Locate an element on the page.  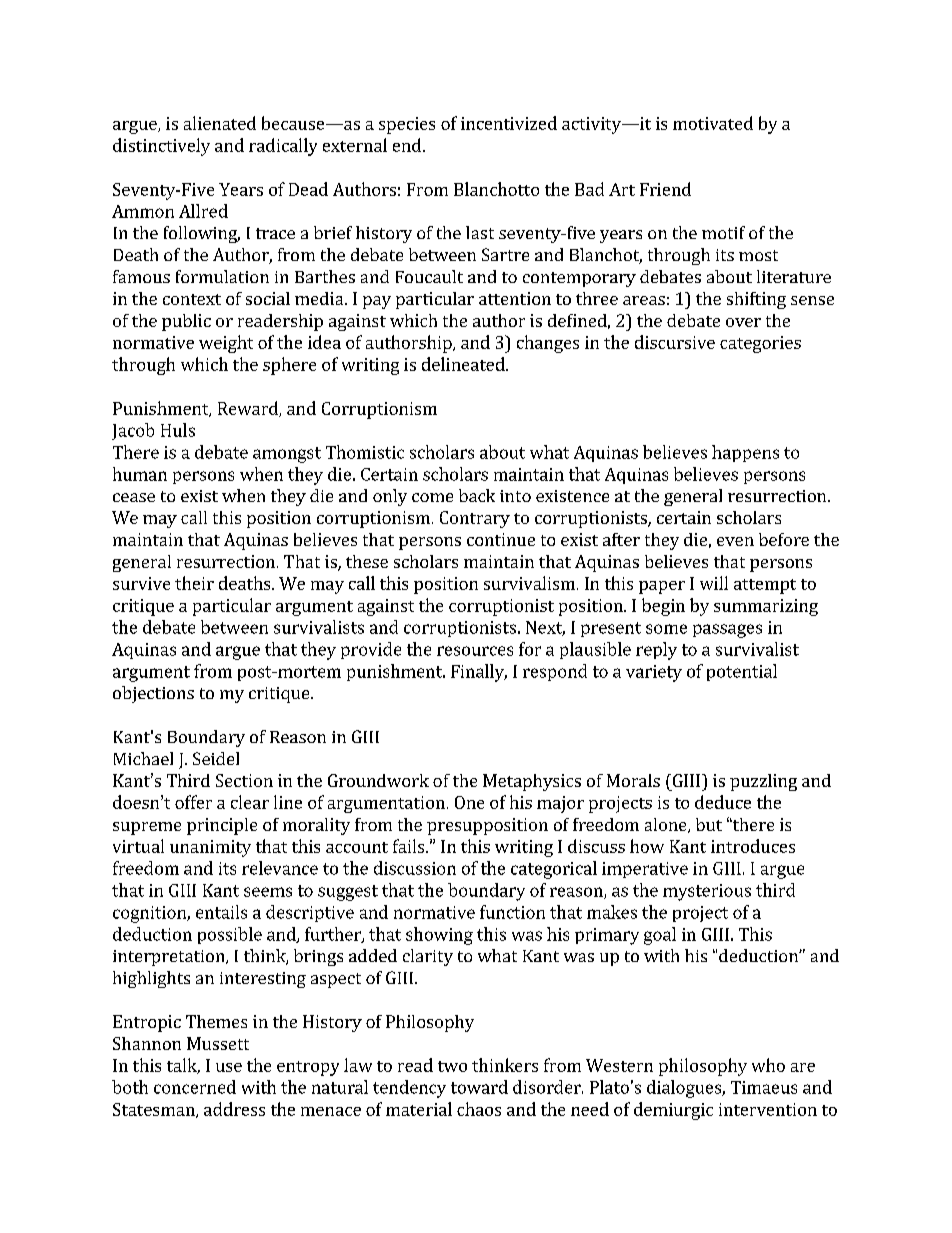
potential is located at coordinates (742, 672).
